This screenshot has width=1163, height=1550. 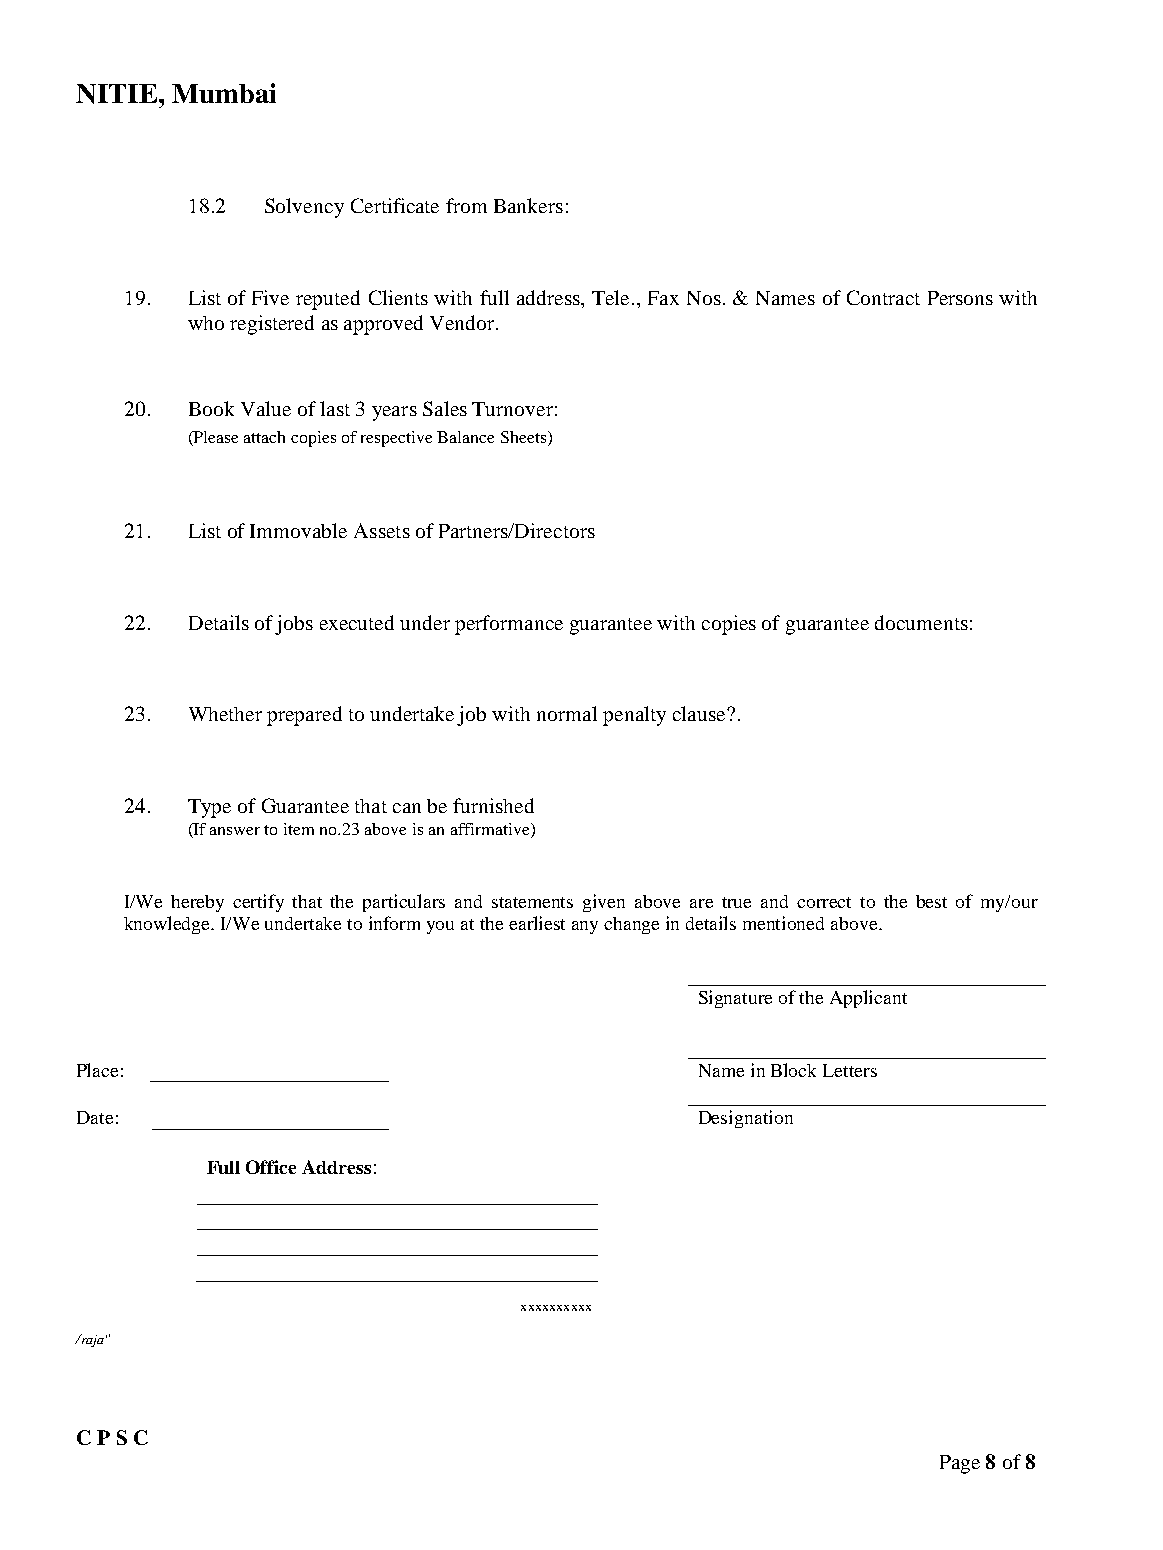 I want to click on Contract, so click(x=883, y=297).
